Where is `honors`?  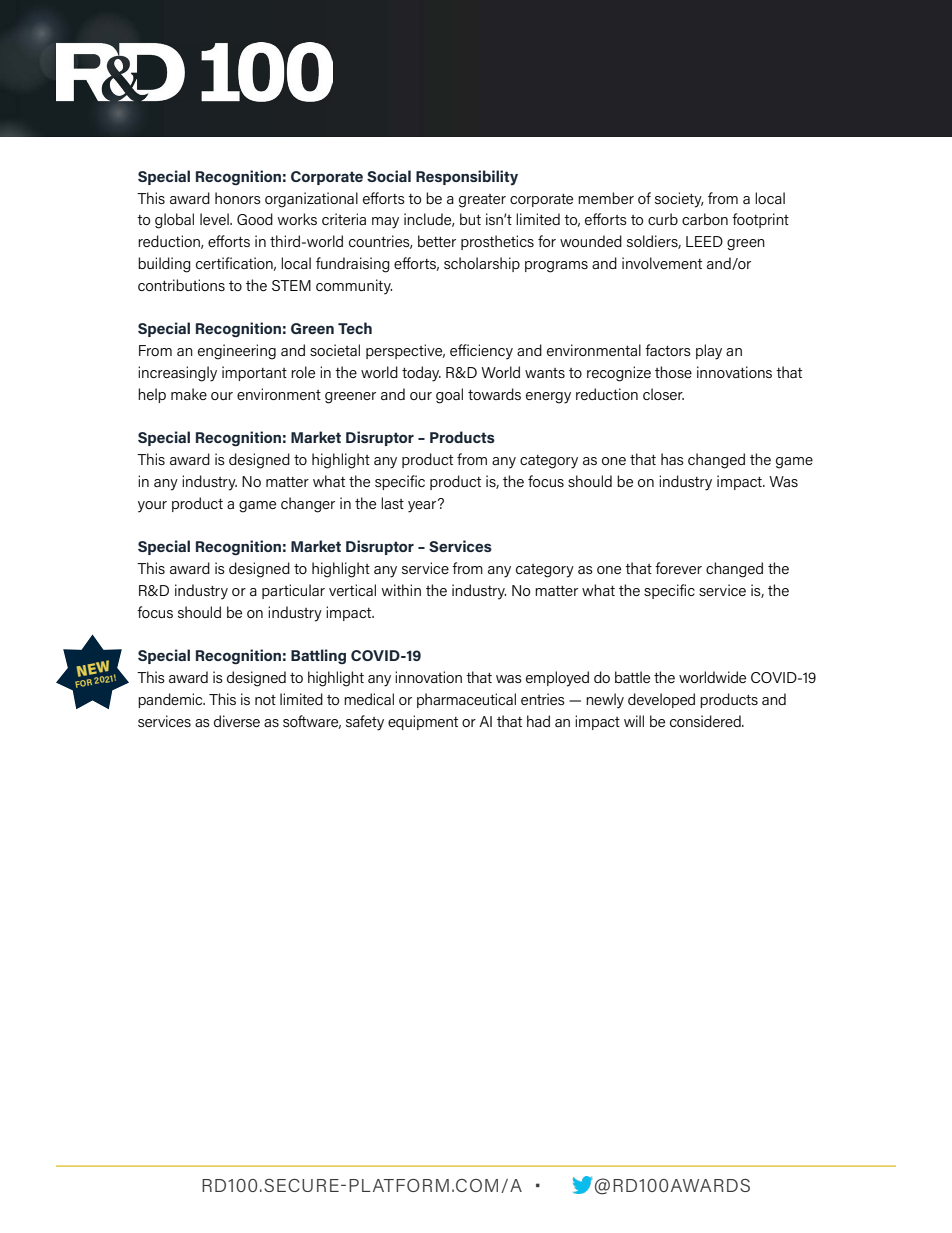
honors is located at coordinates (238, 198).
